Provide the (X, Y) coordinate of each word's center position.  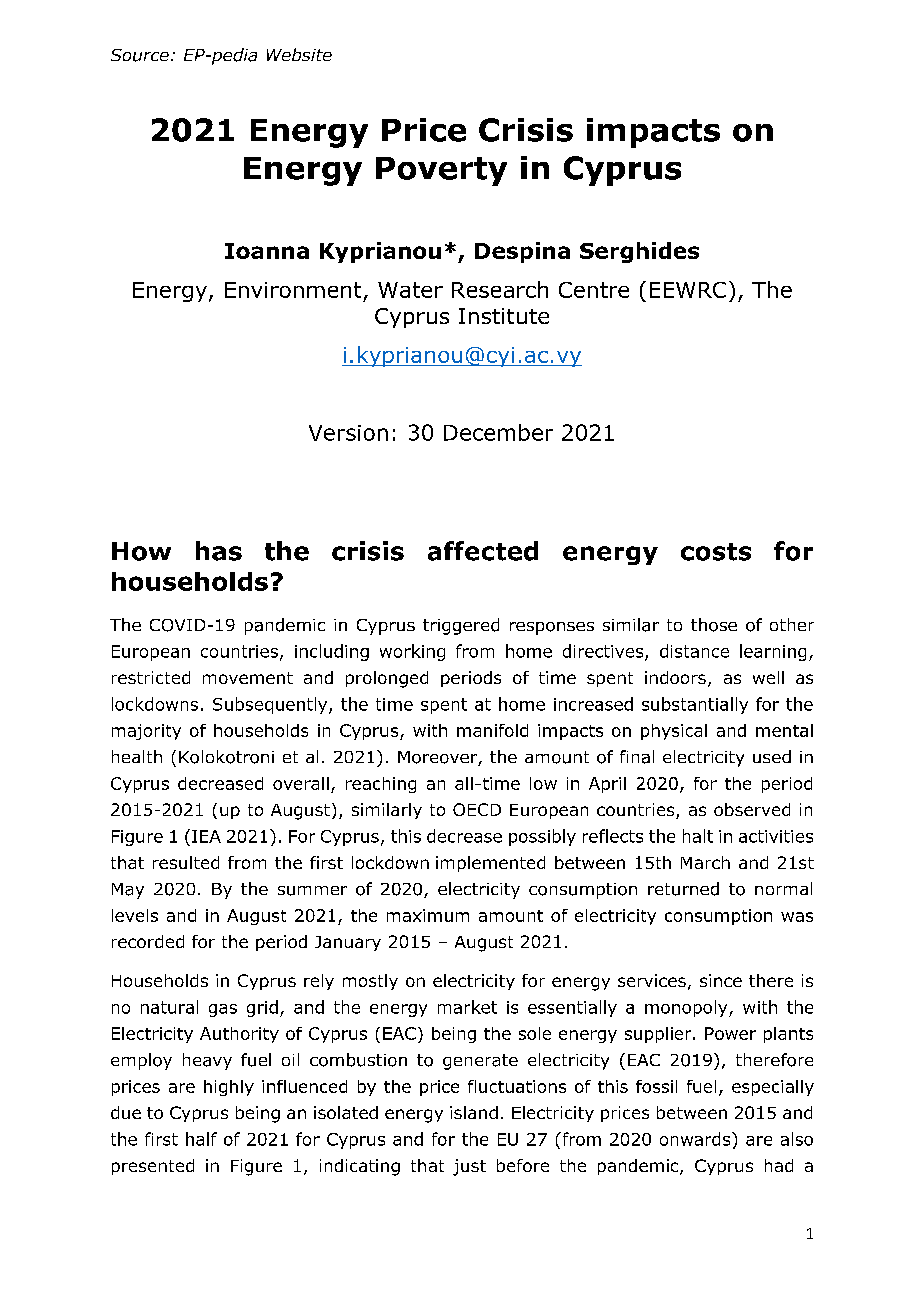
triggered (461, 626)
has (219, 551)
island (474, 1112)
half (201, 1139)
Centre (594, 290)
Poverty (441, 171)
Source (140, 55)
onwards (696, 1139)
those (714, 625)
